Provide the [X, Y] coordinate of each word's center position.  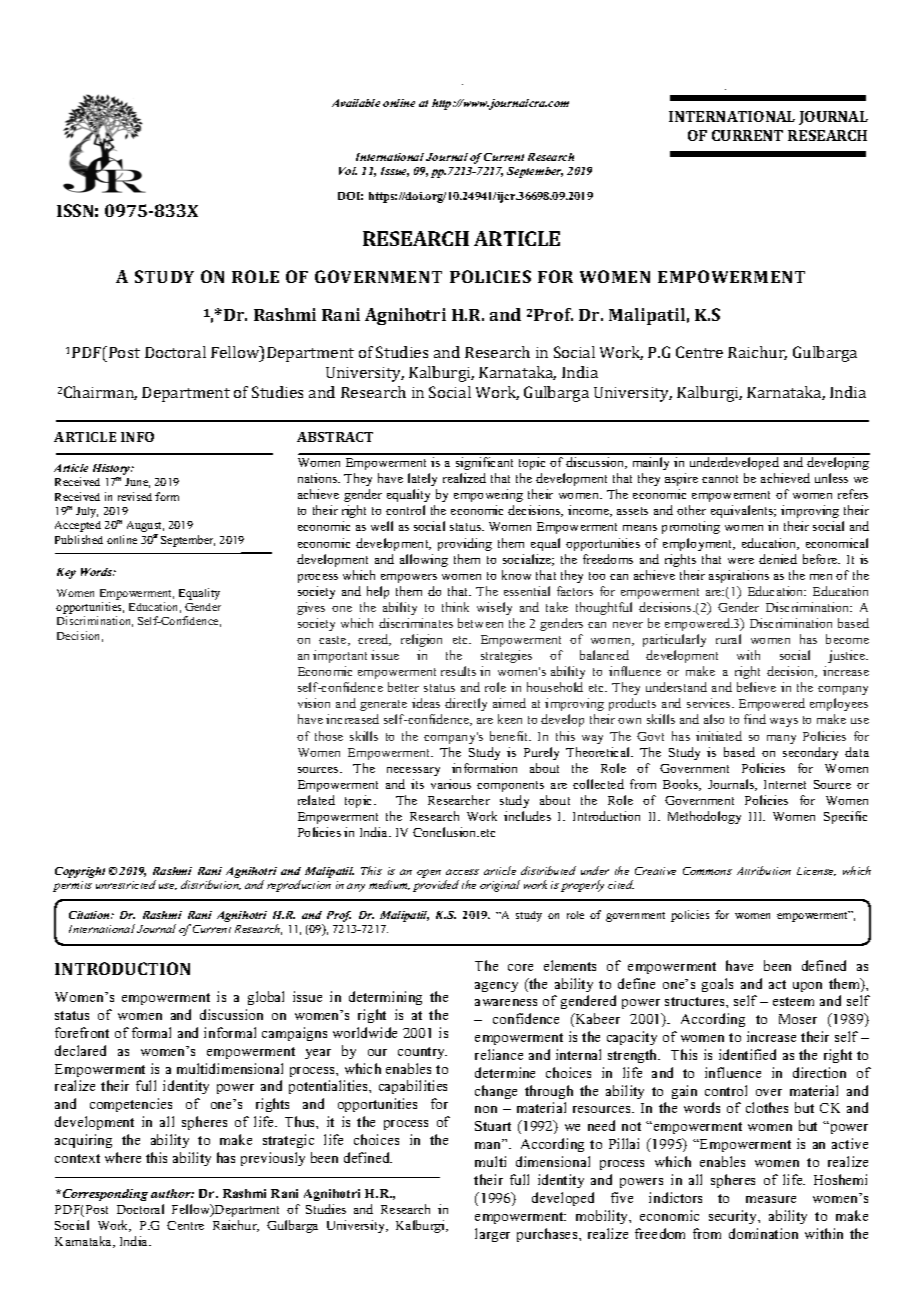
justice [848, 656]
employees [839, 704]
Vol [348, 171]
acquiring [83, 1141]
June [137, 483]
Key [66, 573]
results [458, 671]
